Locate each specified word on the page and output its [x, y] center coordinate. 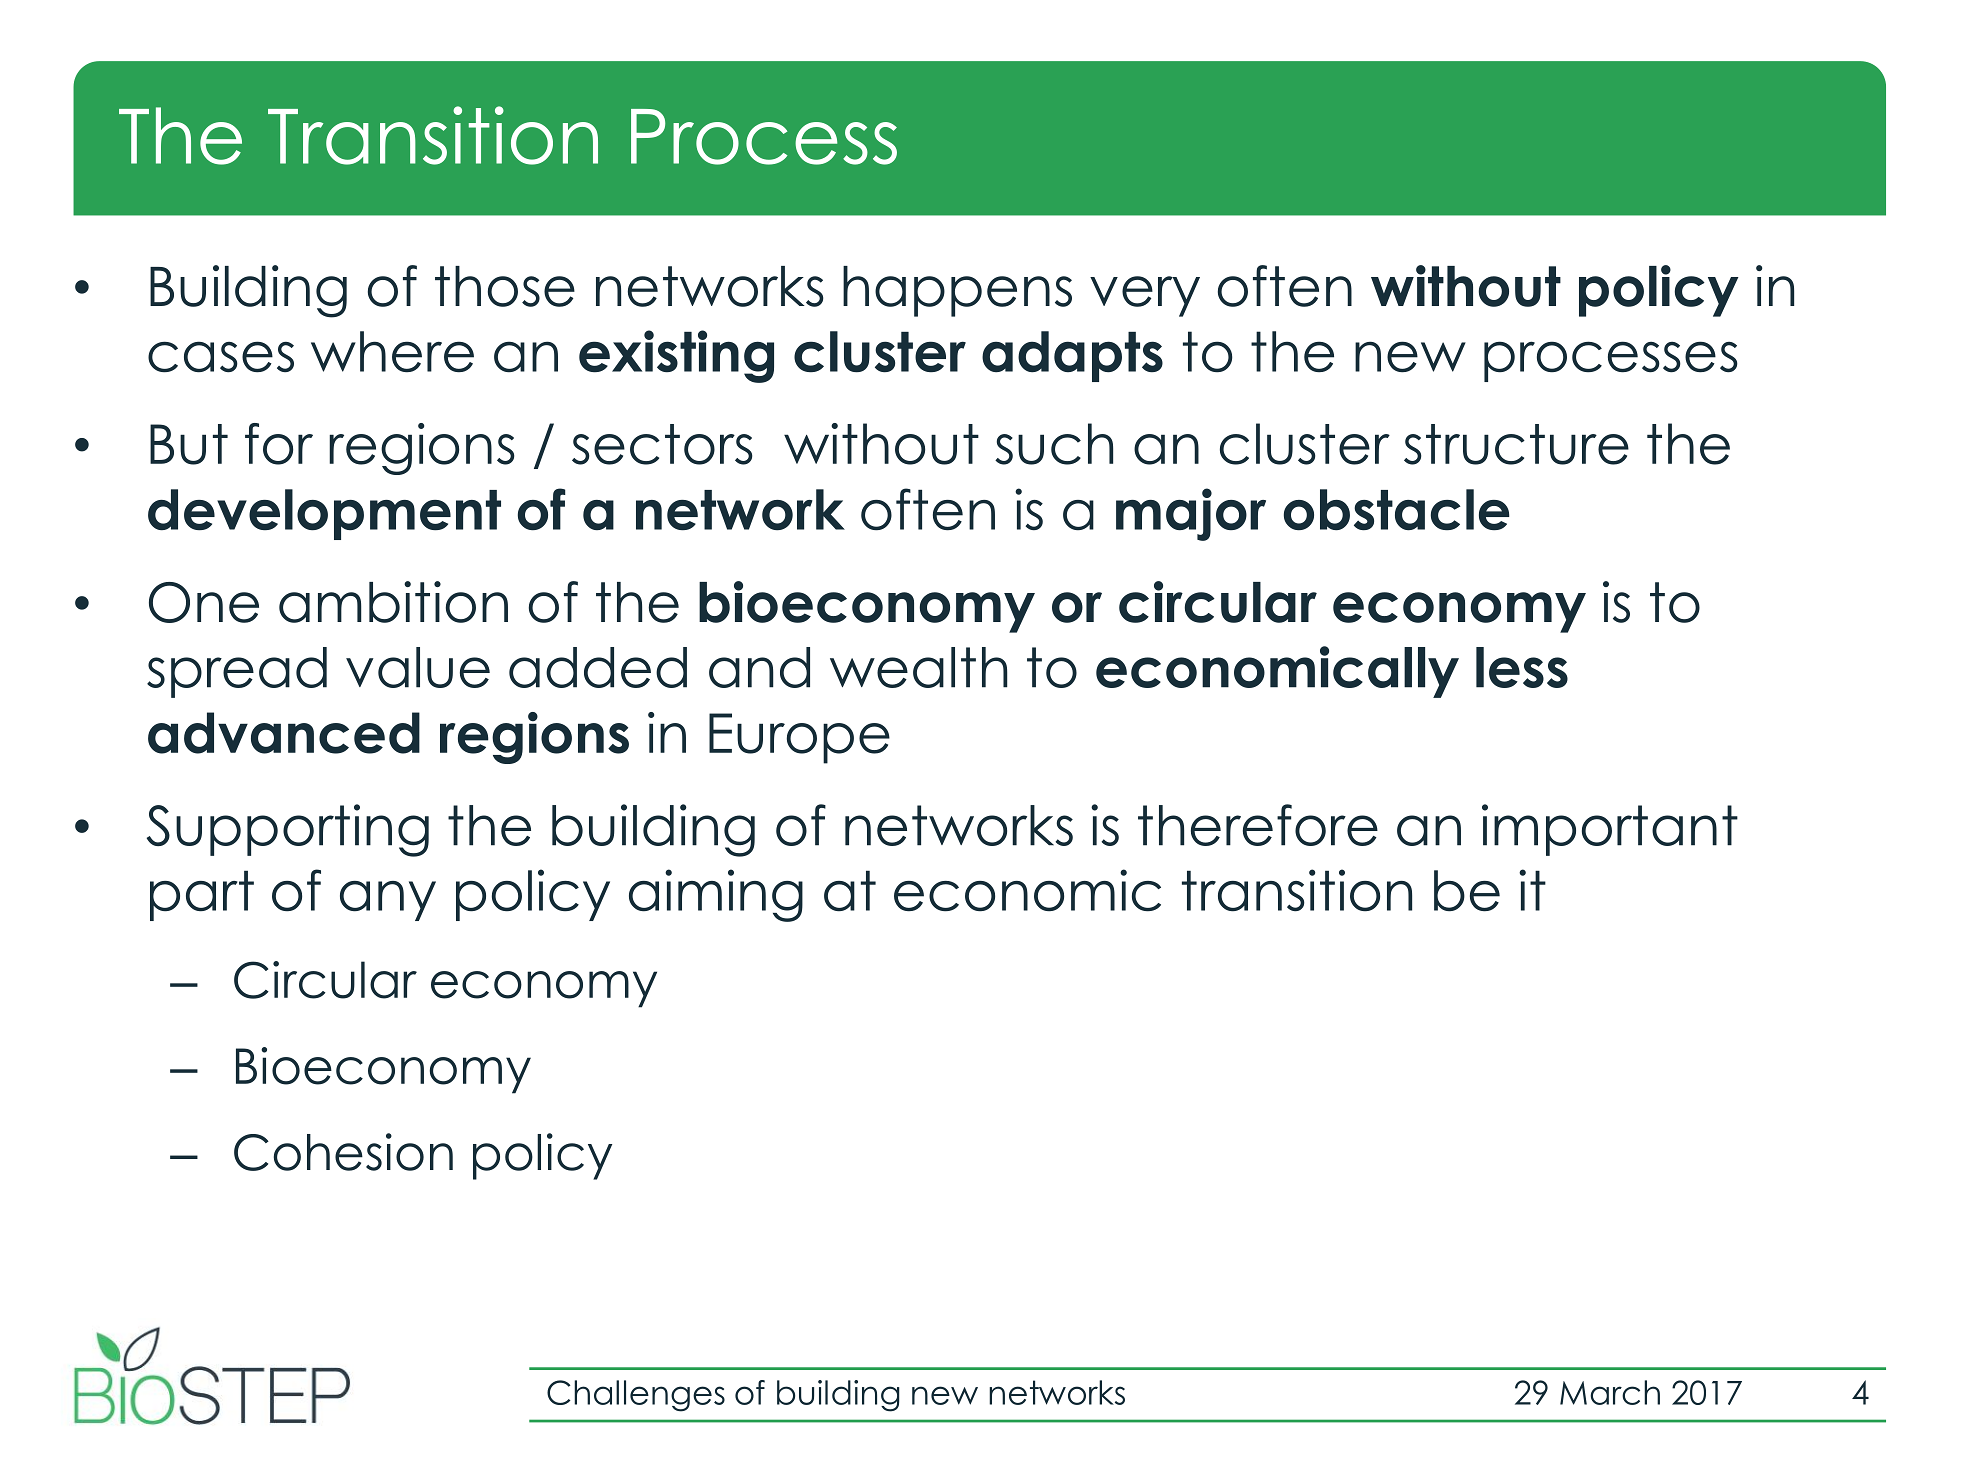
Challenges [636, 1396]
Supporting [288, 830]
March [1610, 1392]
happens [957, 291]
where [392, 352]
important [1610, 830]
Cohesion [343, 1152]
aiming [716, 895]
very [1145, 296]
